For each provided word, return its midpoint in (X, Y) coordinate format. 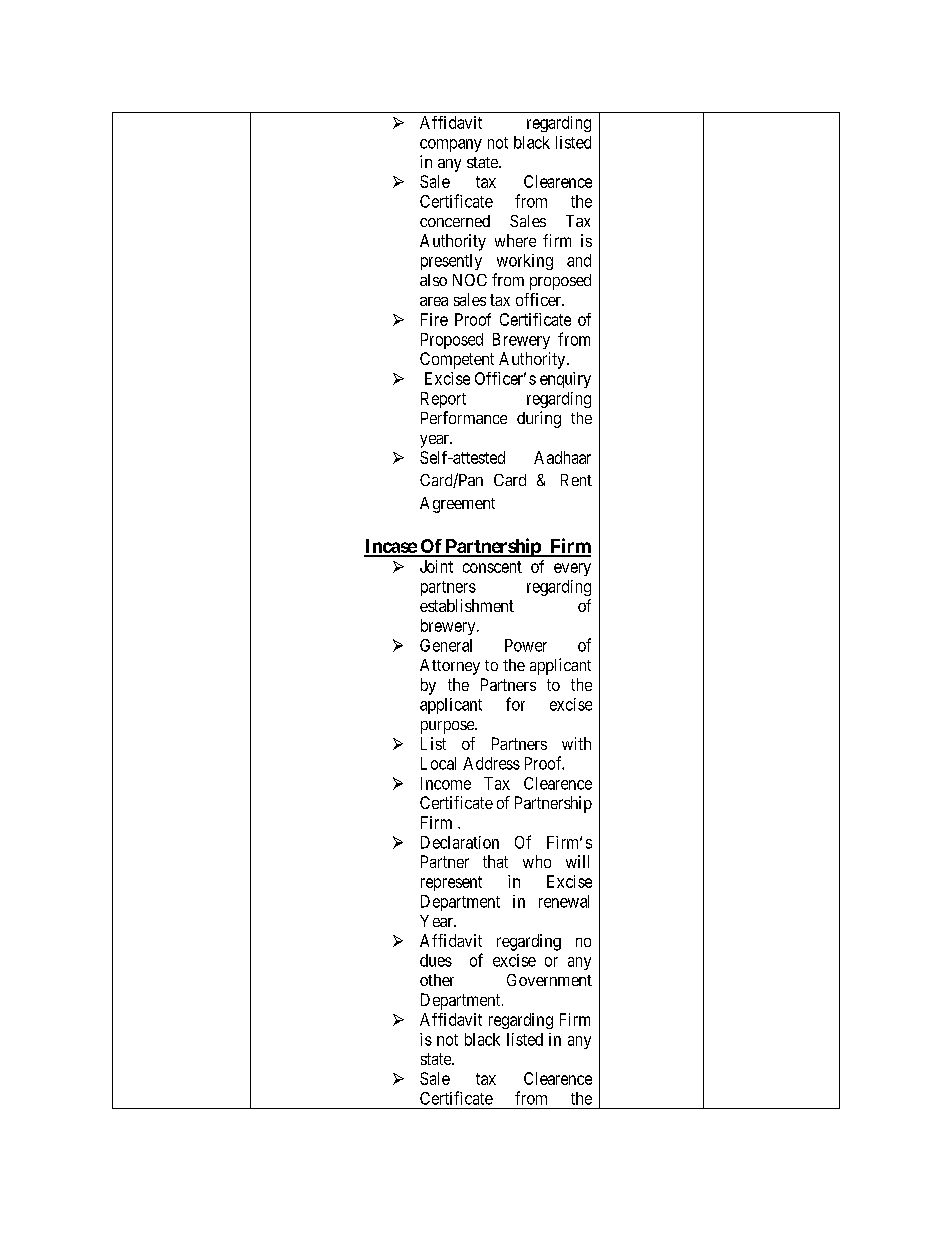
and (579, 260)
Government (549, 980)
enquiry (565, 380)
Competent (457, 360)
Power (526, 645)
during (539, 419)
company (451, 145)
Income (446, 783)
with (576, 743)
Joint (436, 566)
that (495, 861)
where (515, 240)
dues (436, 960)
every (572, 569)
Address (491, 763)
